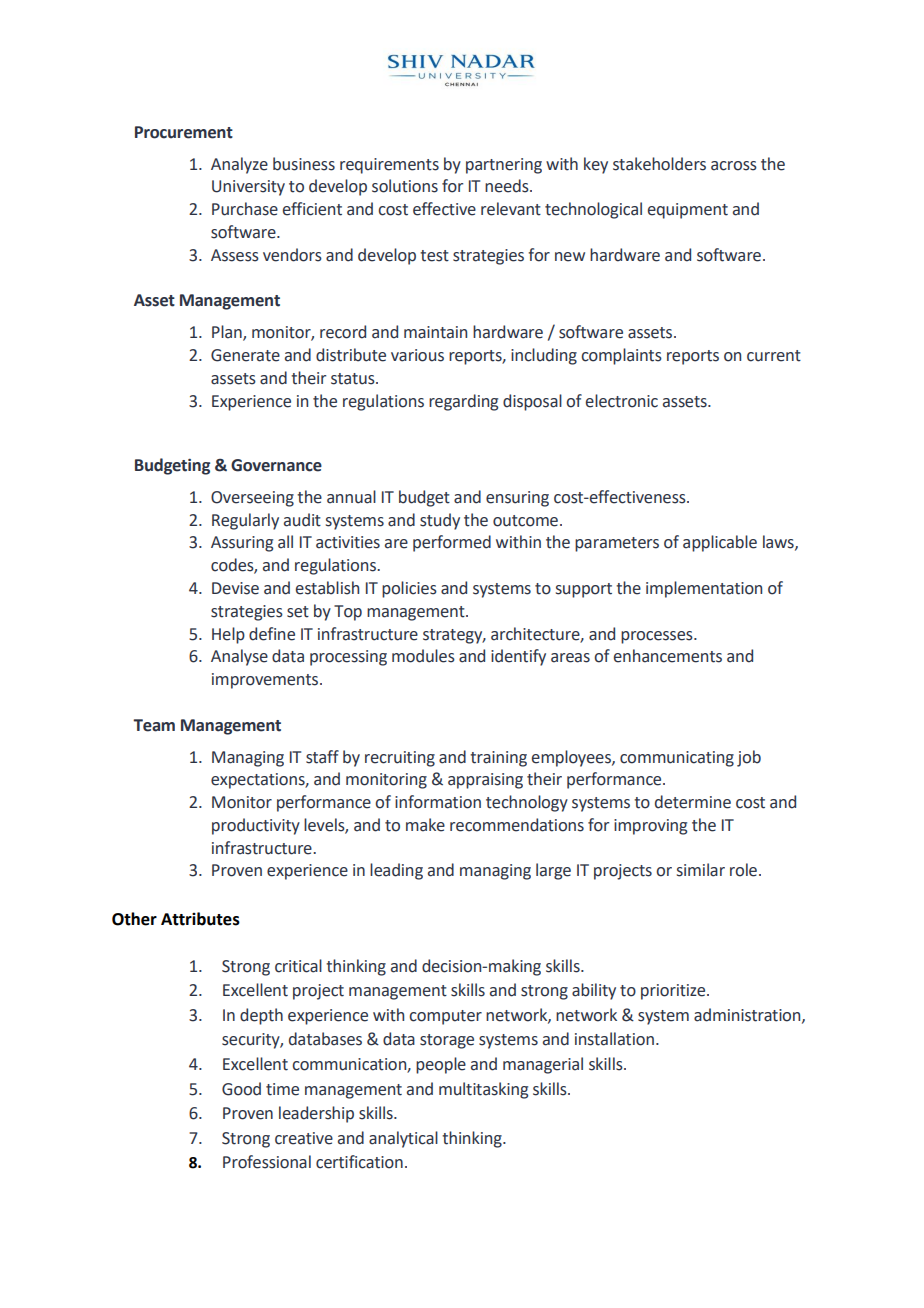 The image size is (924, 1308). I want to click on Good, so click(241, 1089).
